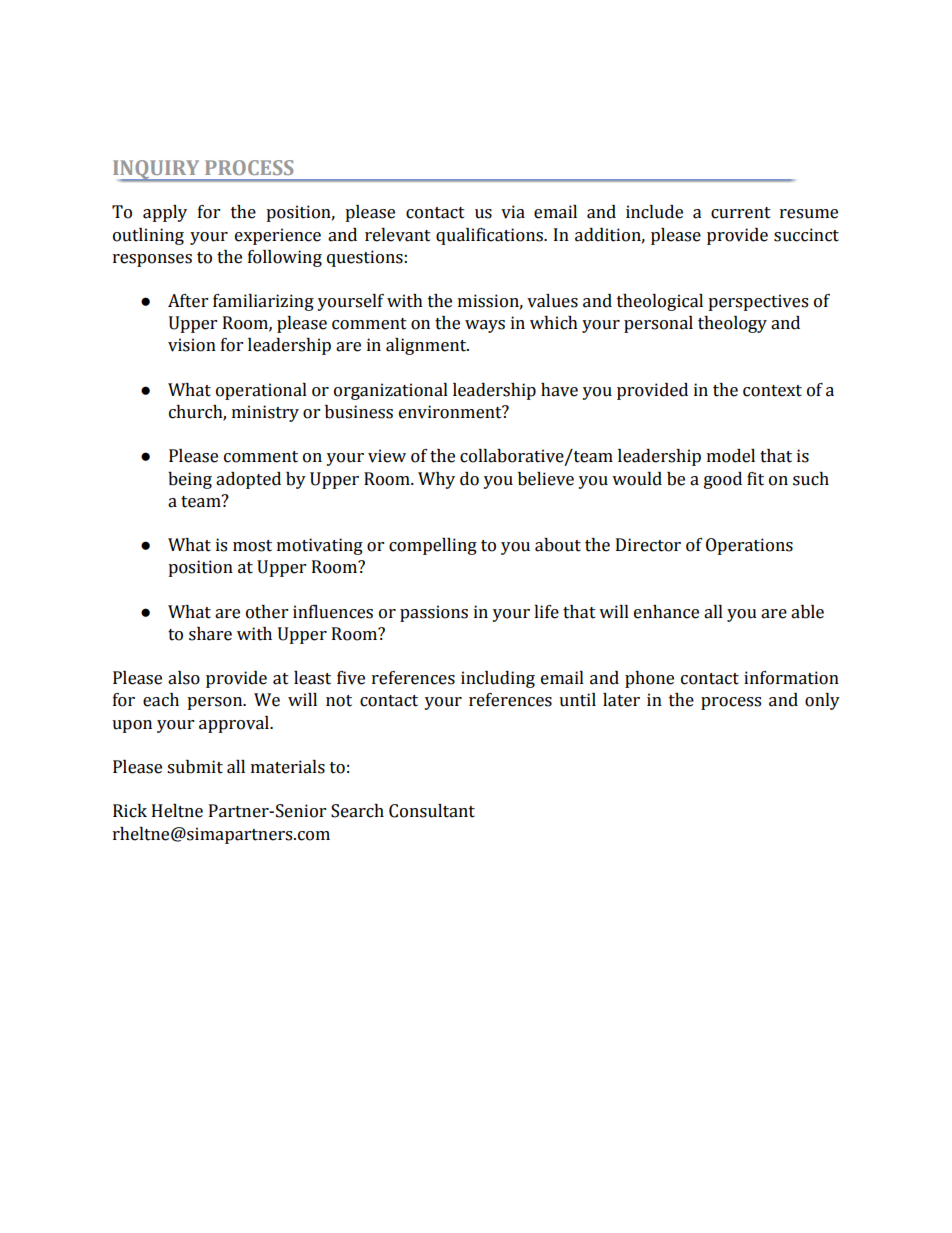 The height and width of the screenshot is (1233, 952). Describe the element at coordinates (741, 213) in the screenshot. I see `current` at that location.
